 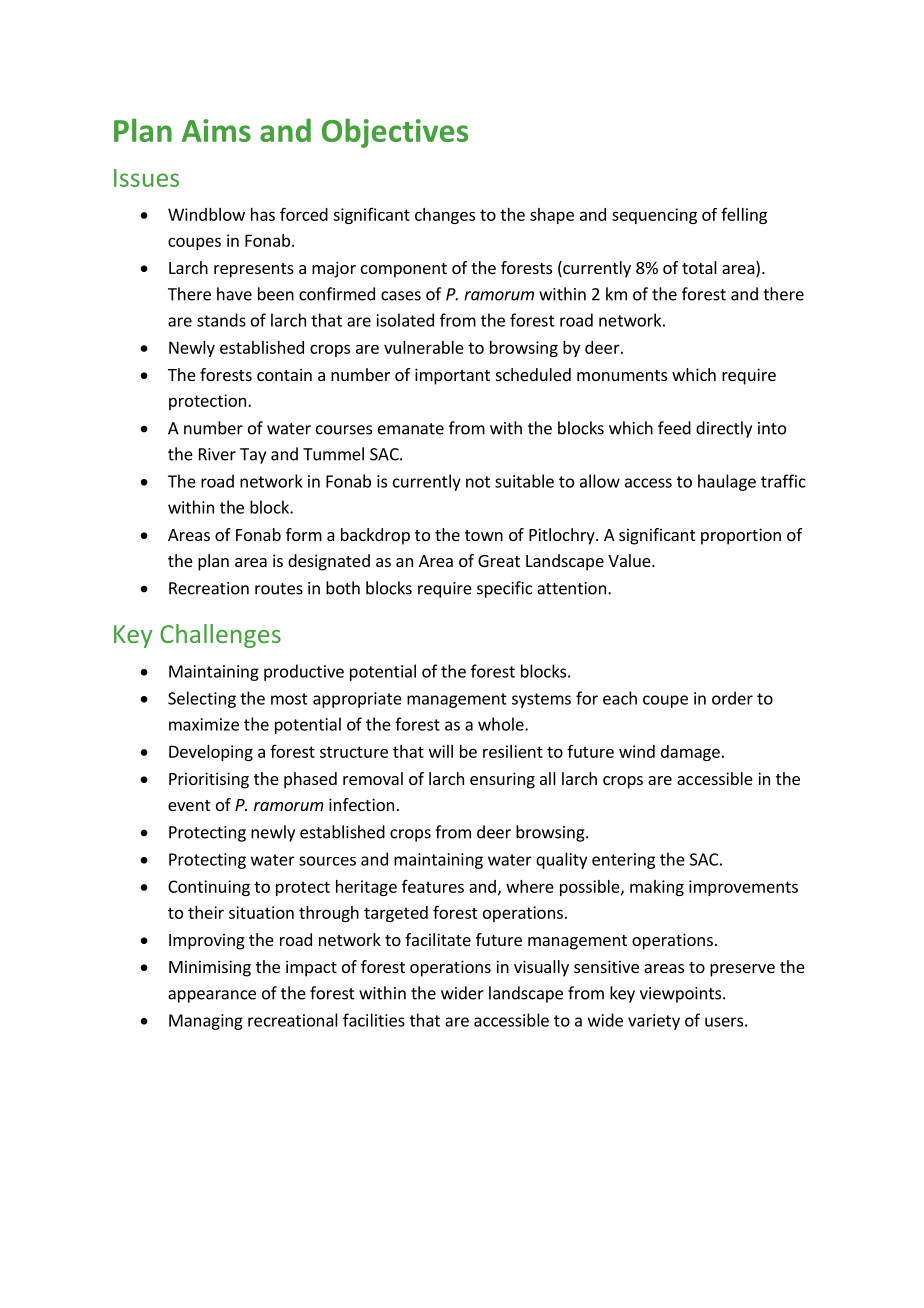 What do you see at coordinates (204, 724) in the screenshot?
I see `maximize` at bounding box center [204, 724].
